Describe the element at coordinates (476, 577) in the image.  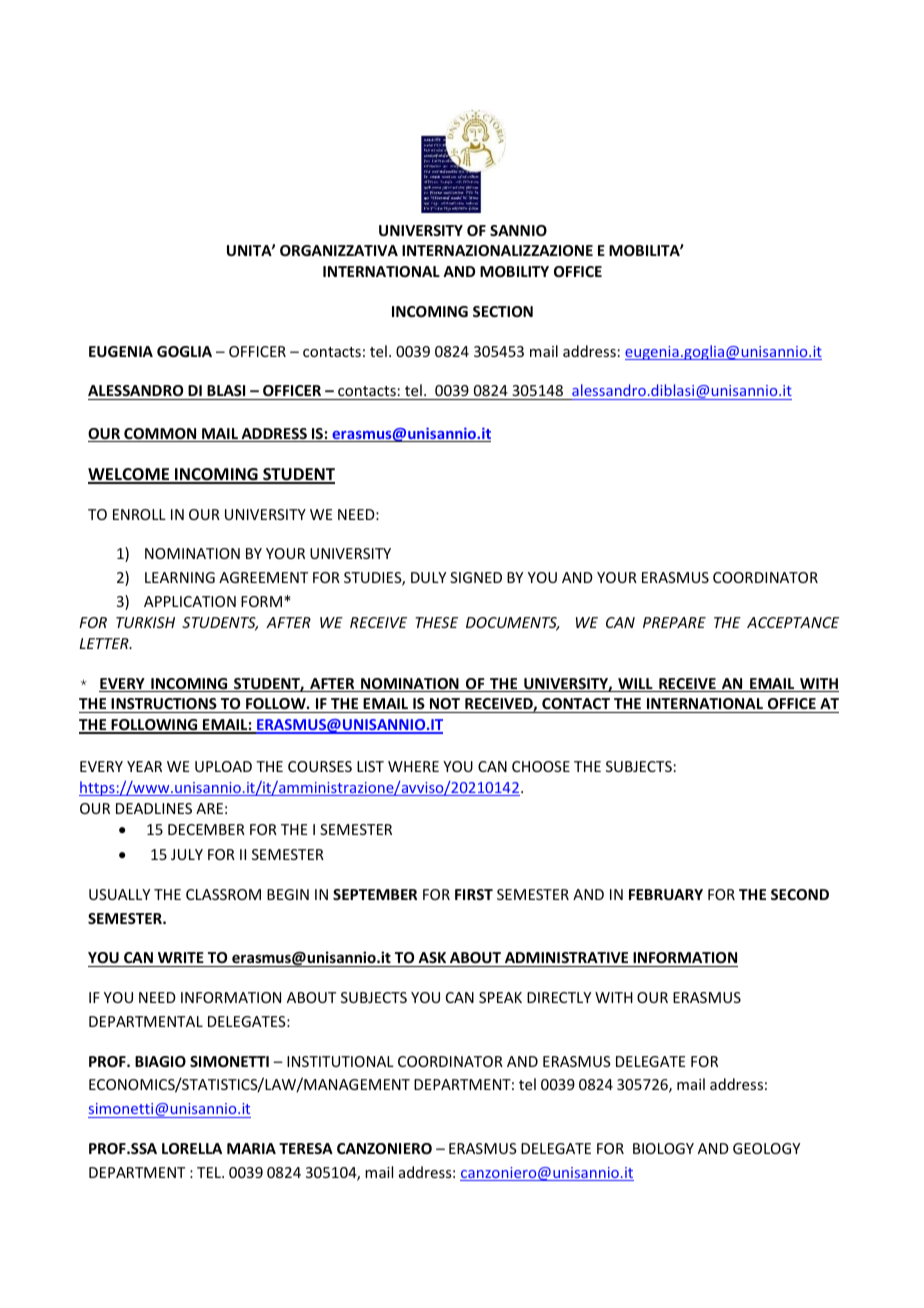
I see `SIGNED` at that location.
